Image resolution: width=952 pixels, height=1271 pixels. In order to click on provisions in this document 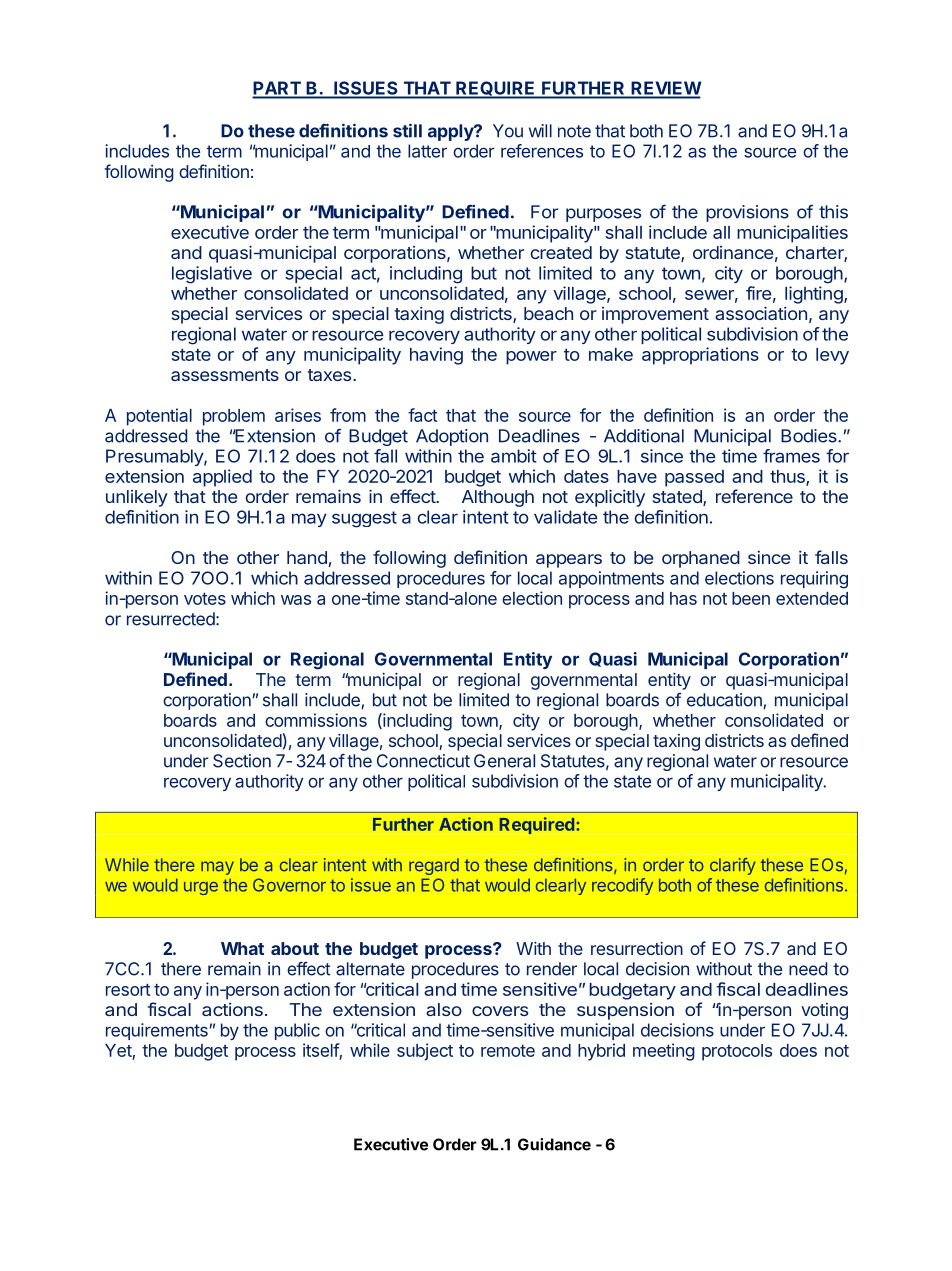, I will do `click(747, 213)`.
